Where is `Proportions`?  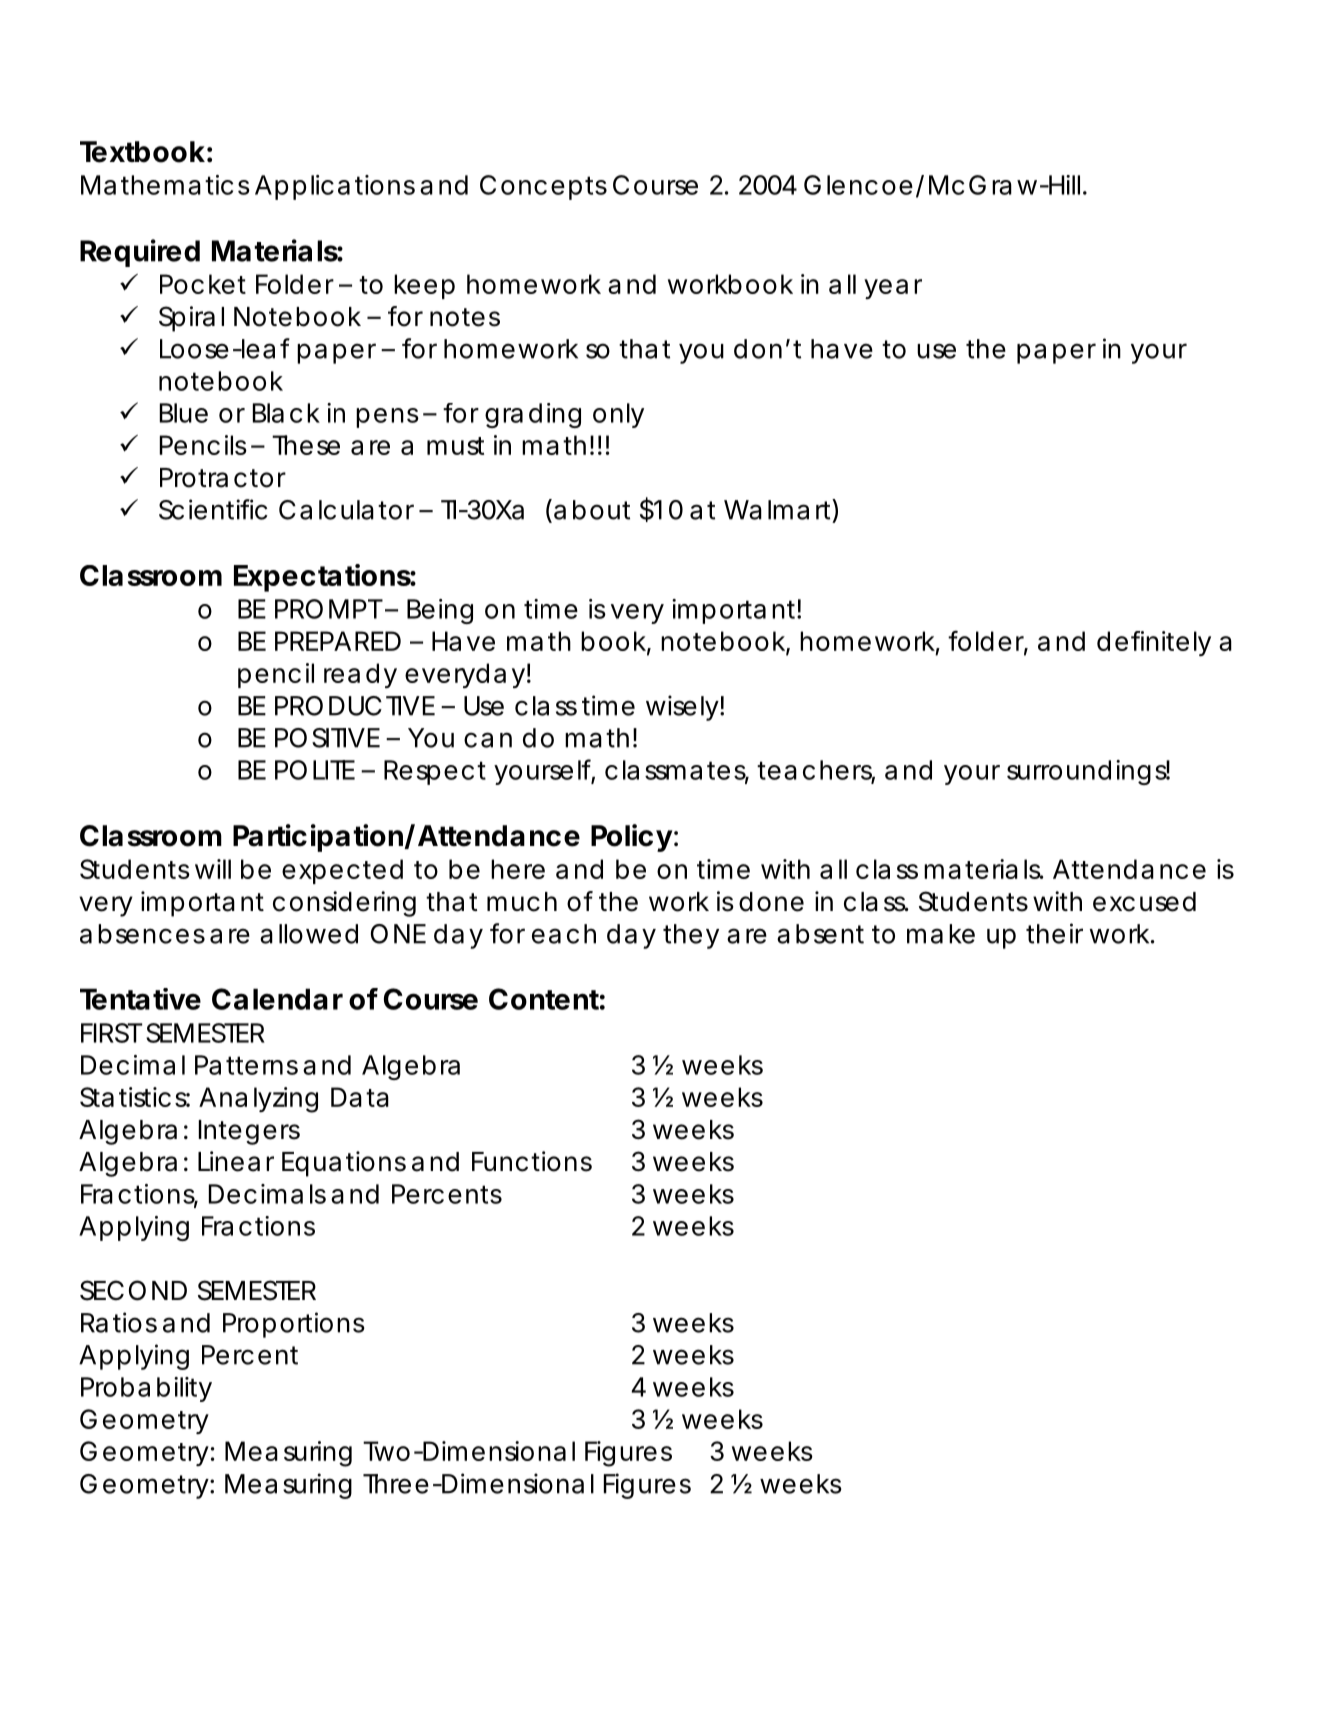 Proportions is located at coordinates (294, 1325).
